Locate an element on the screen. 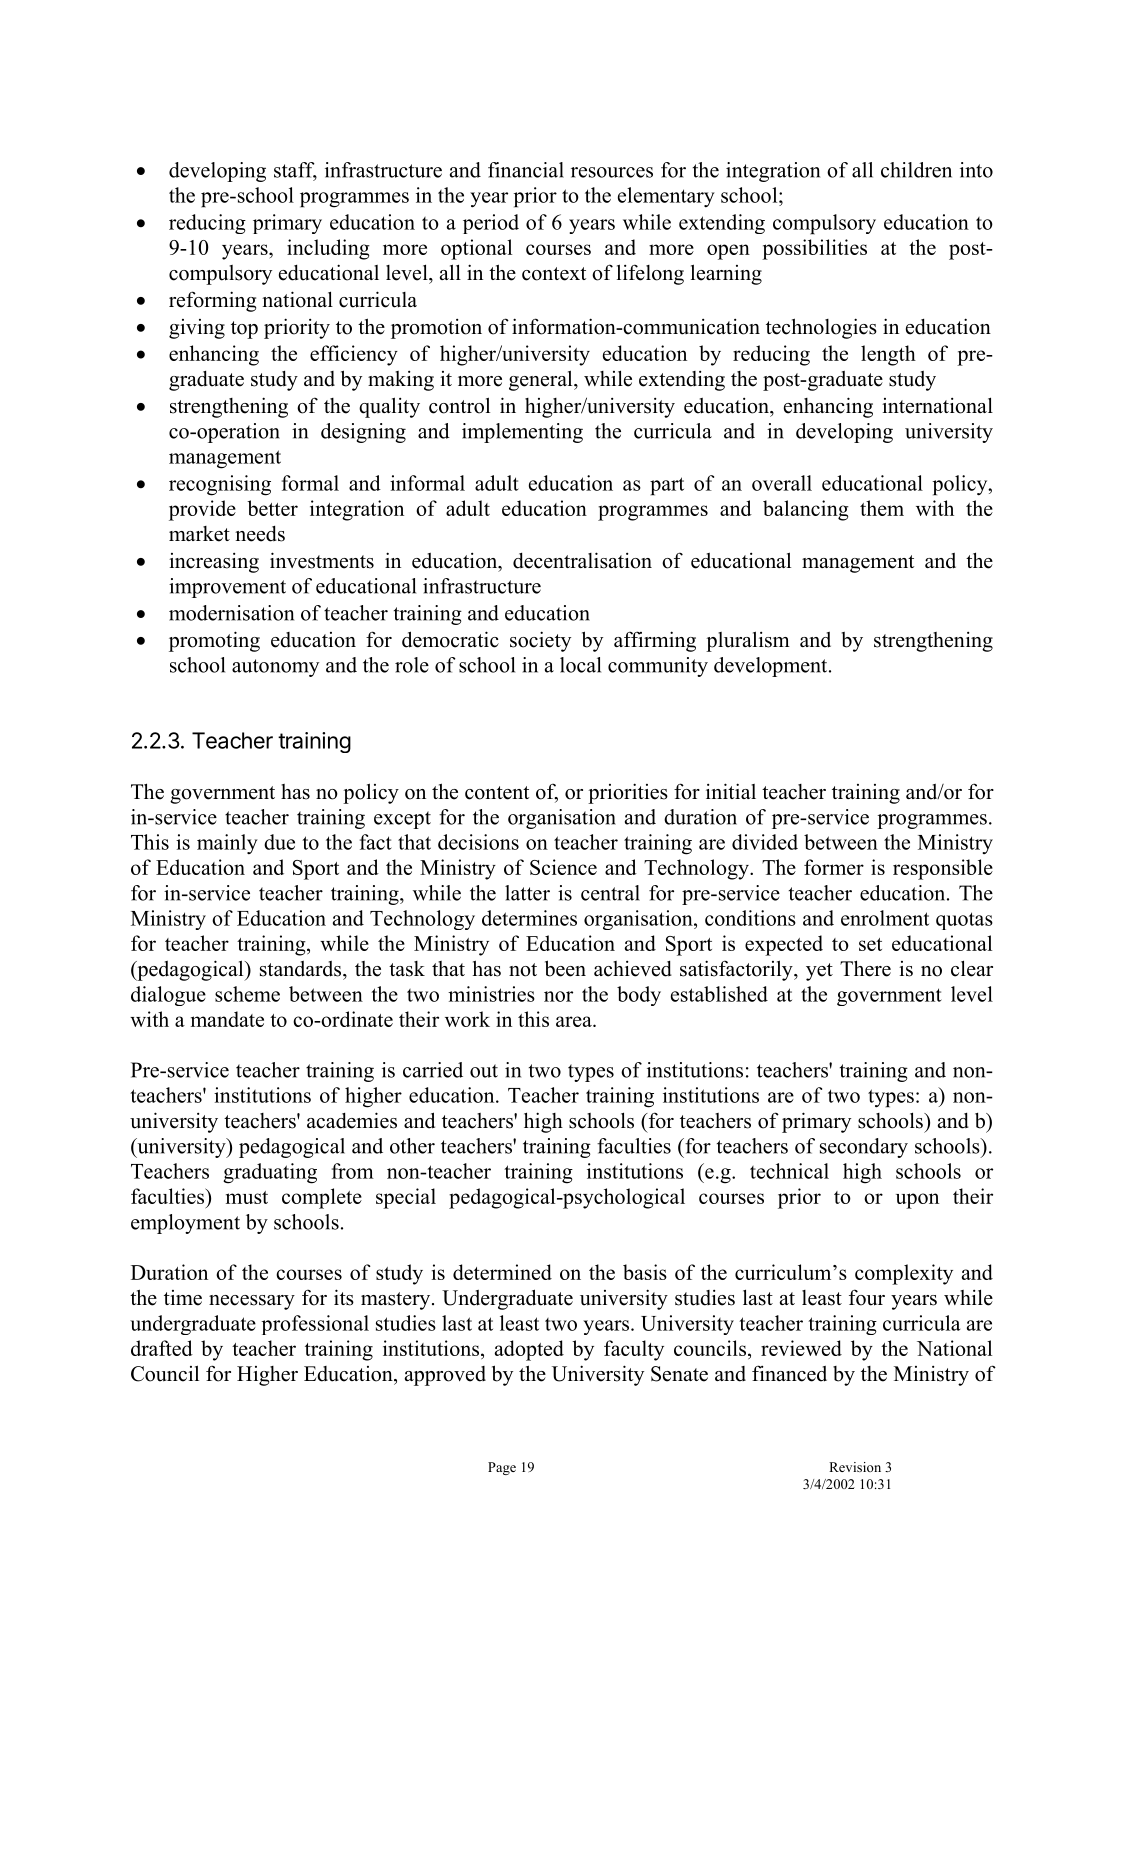 Image resolution: width=1123 pixels, height=1849 pixels. Revision is located at coordinates (855, 1467).
